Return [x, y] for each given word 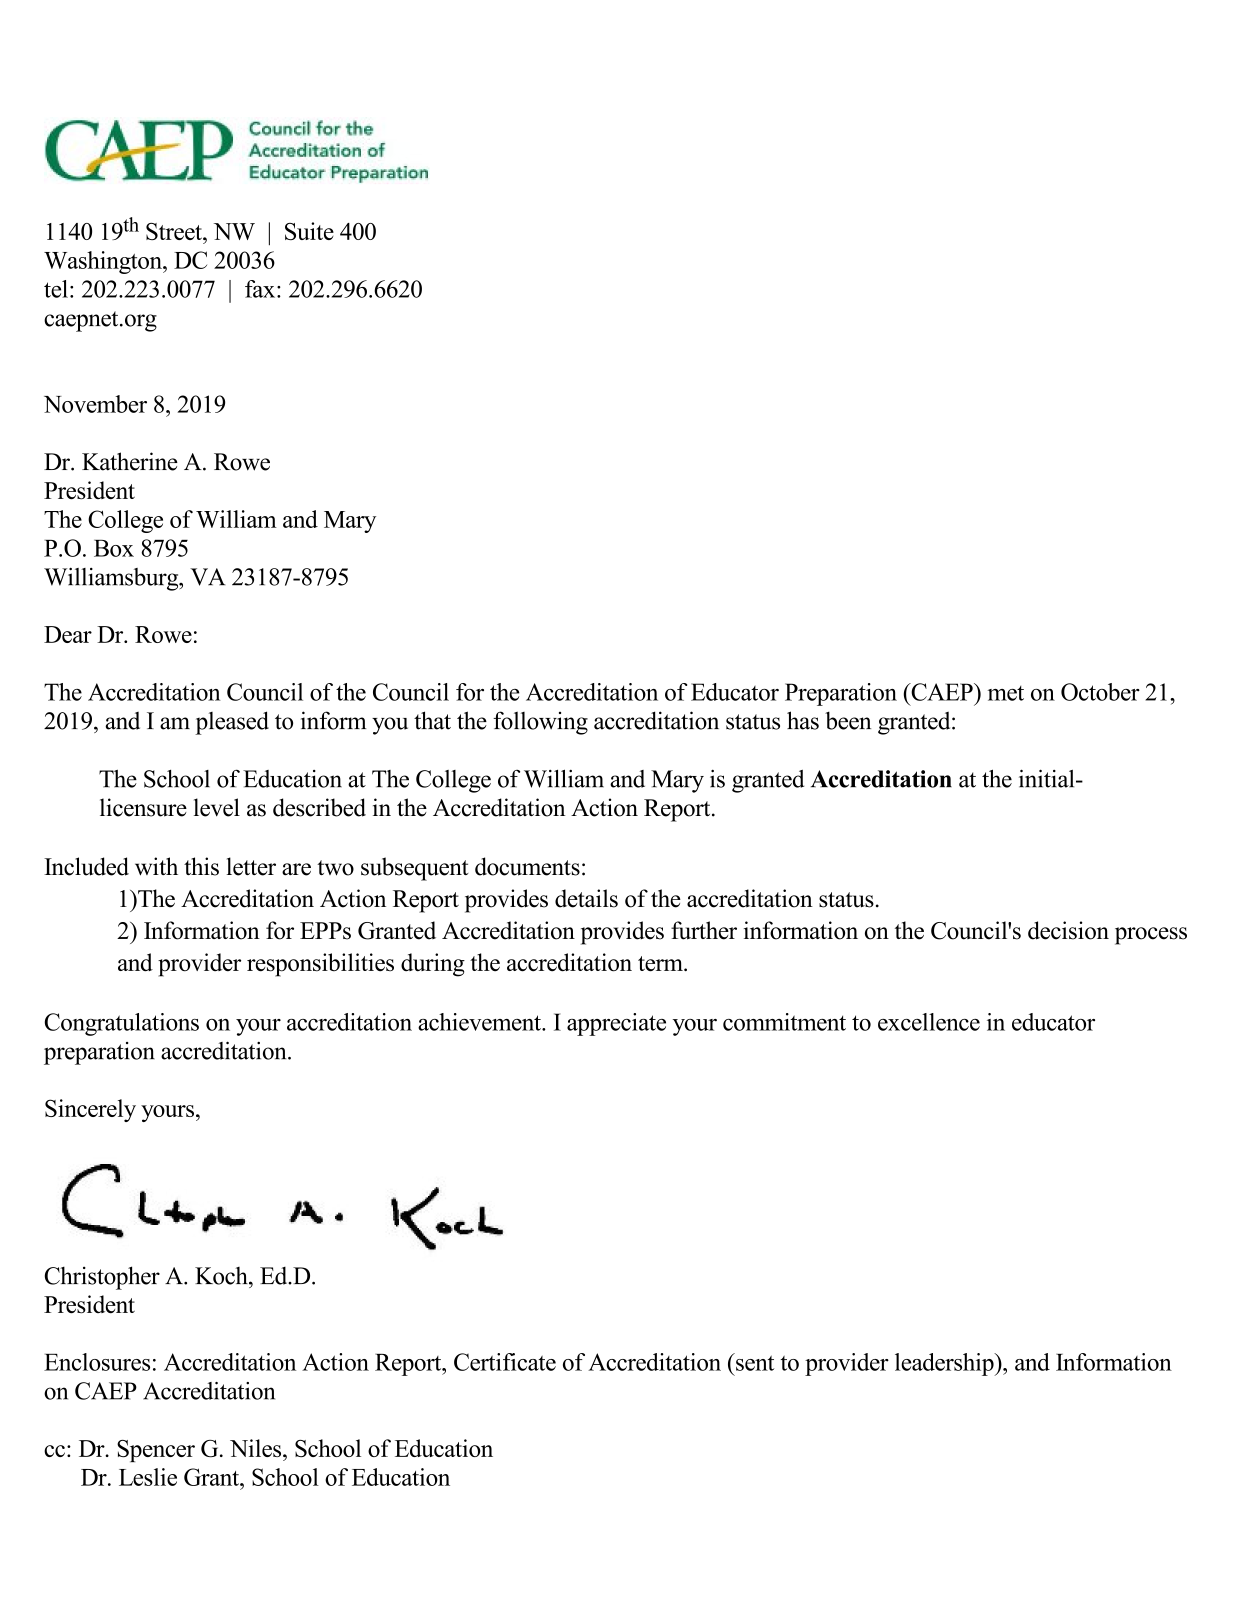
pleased [232, 723]
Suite [309, 231]
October [1100, 692]
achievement [480, 1022]
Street [175, 231]
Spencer [156, 1451]
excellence [929, 1022]
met [1006, 693]
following [540, 723]
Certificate [505, 1362]
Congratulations [122, 1024]
